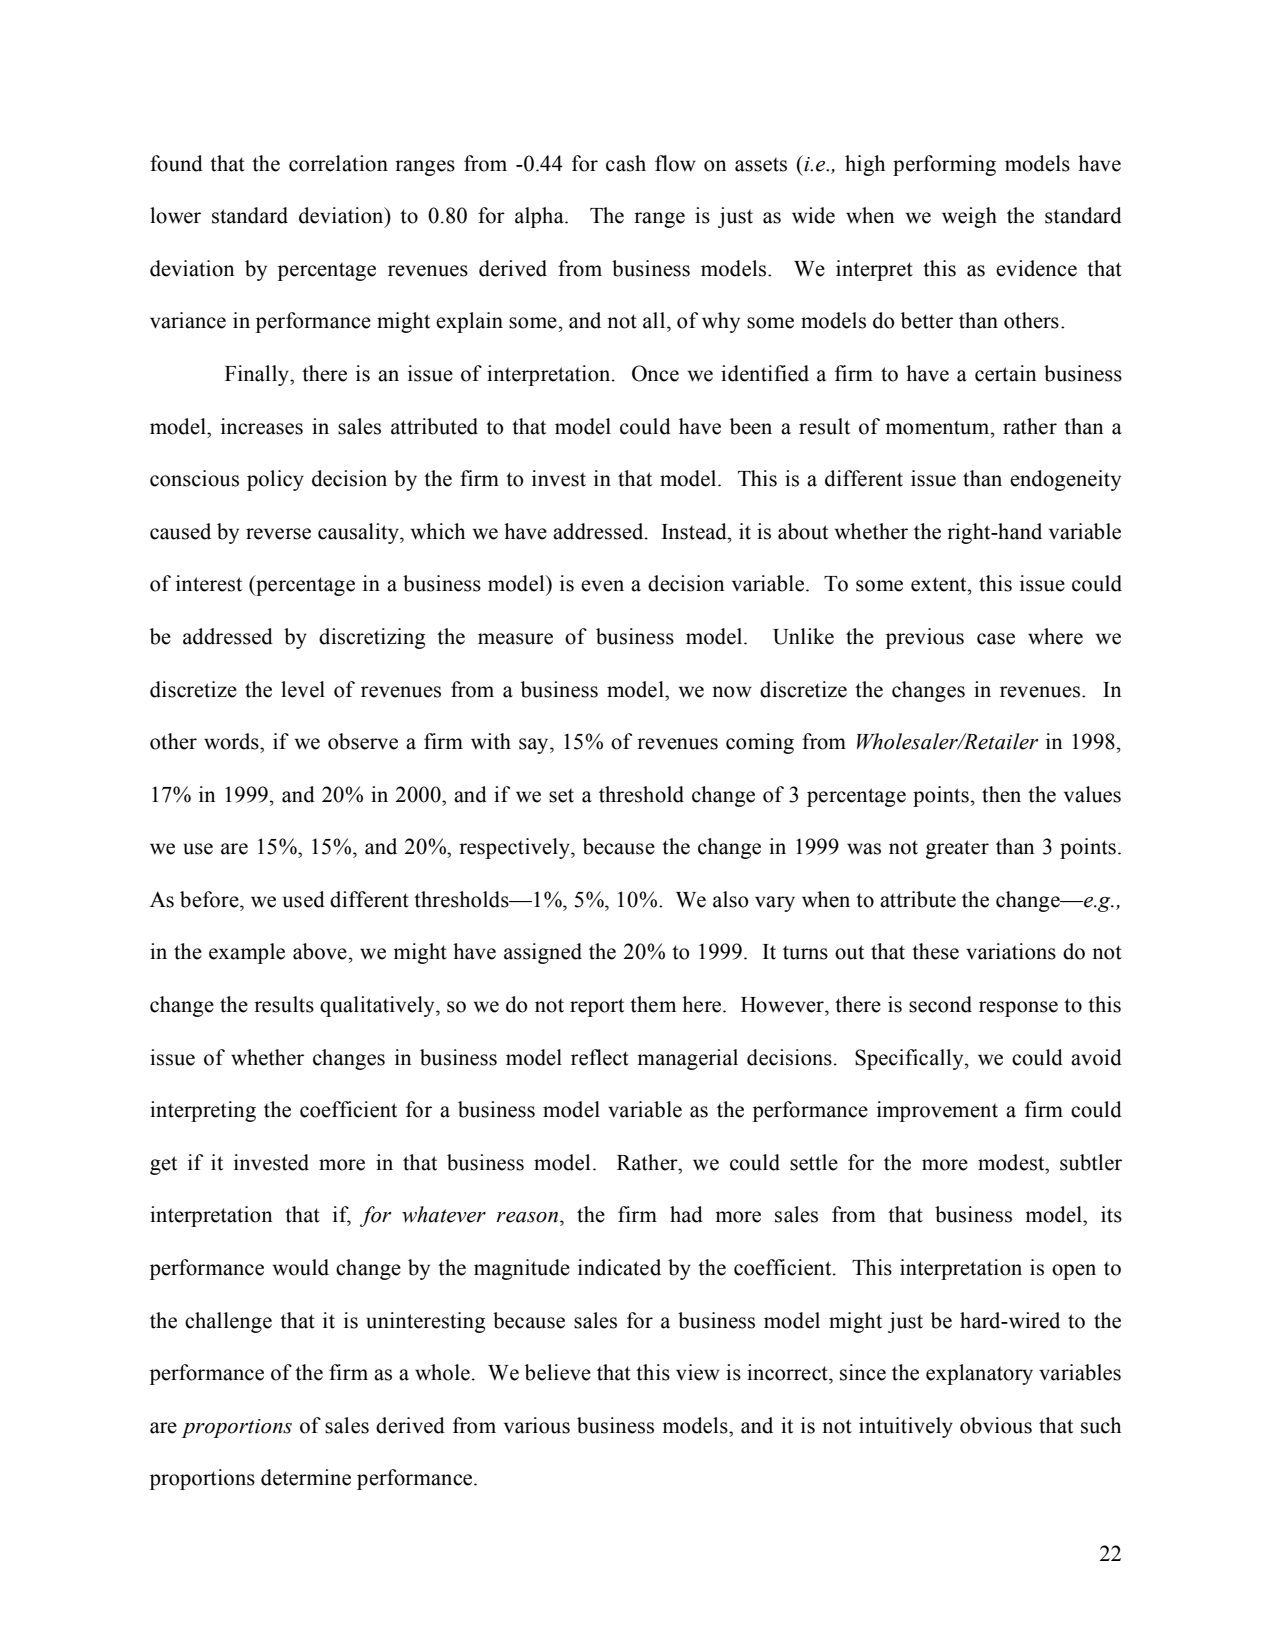  I want to click on words, so click(232, 741).
